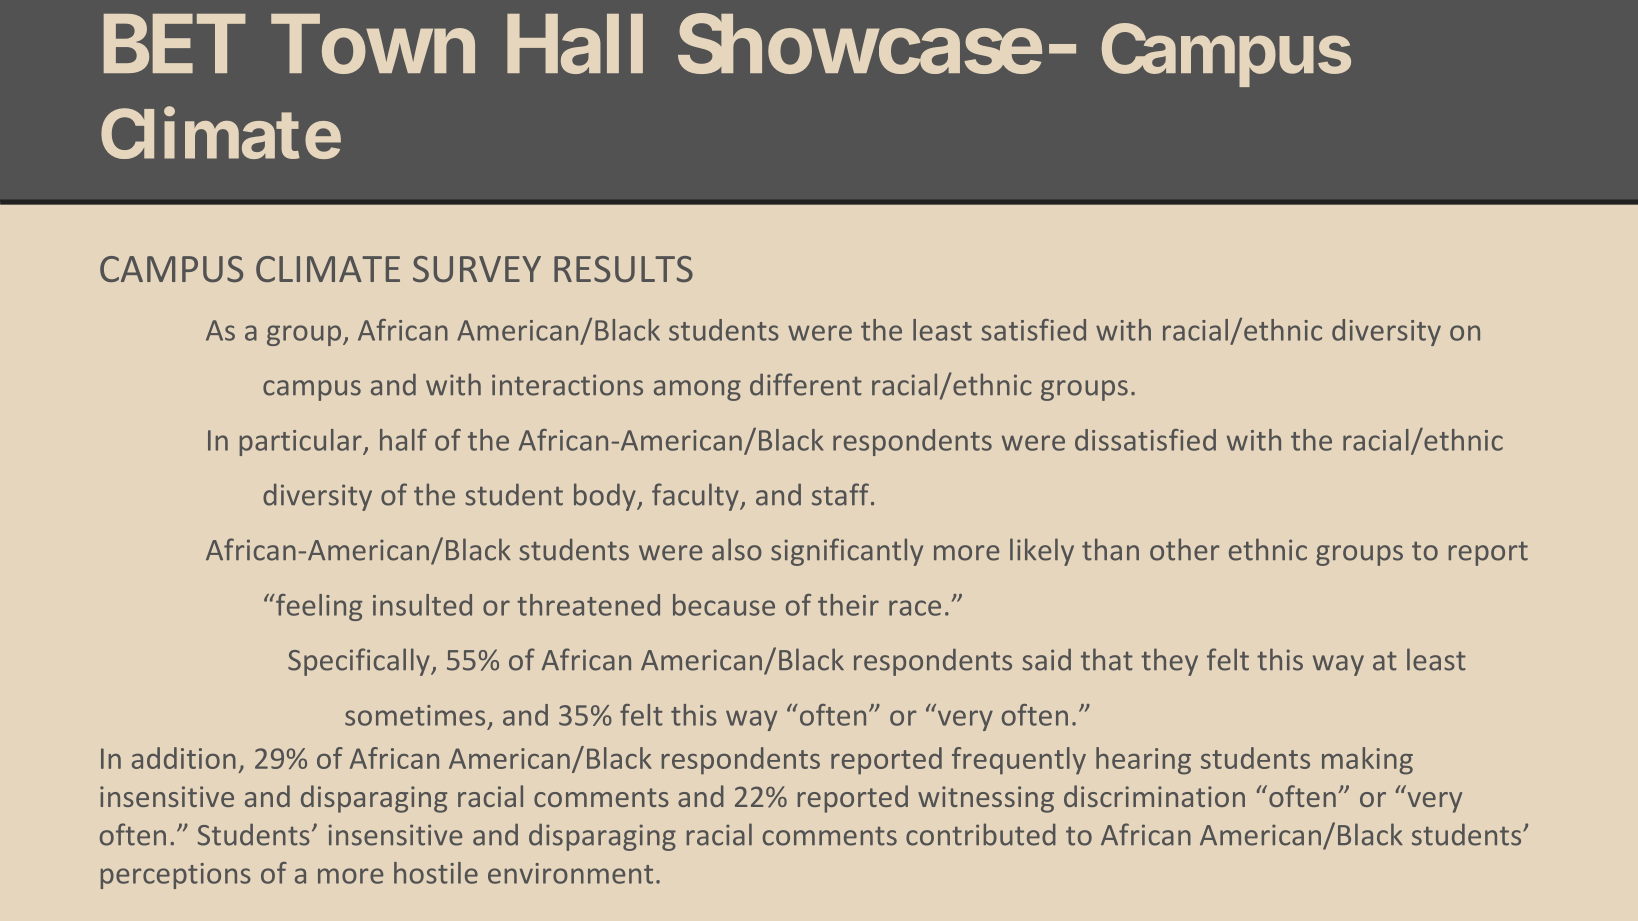 The height and width of the screenshot is (921, 1638). Describe the element at coordinates (318, 607) in the screenshot. I see `feeling` at that location.
